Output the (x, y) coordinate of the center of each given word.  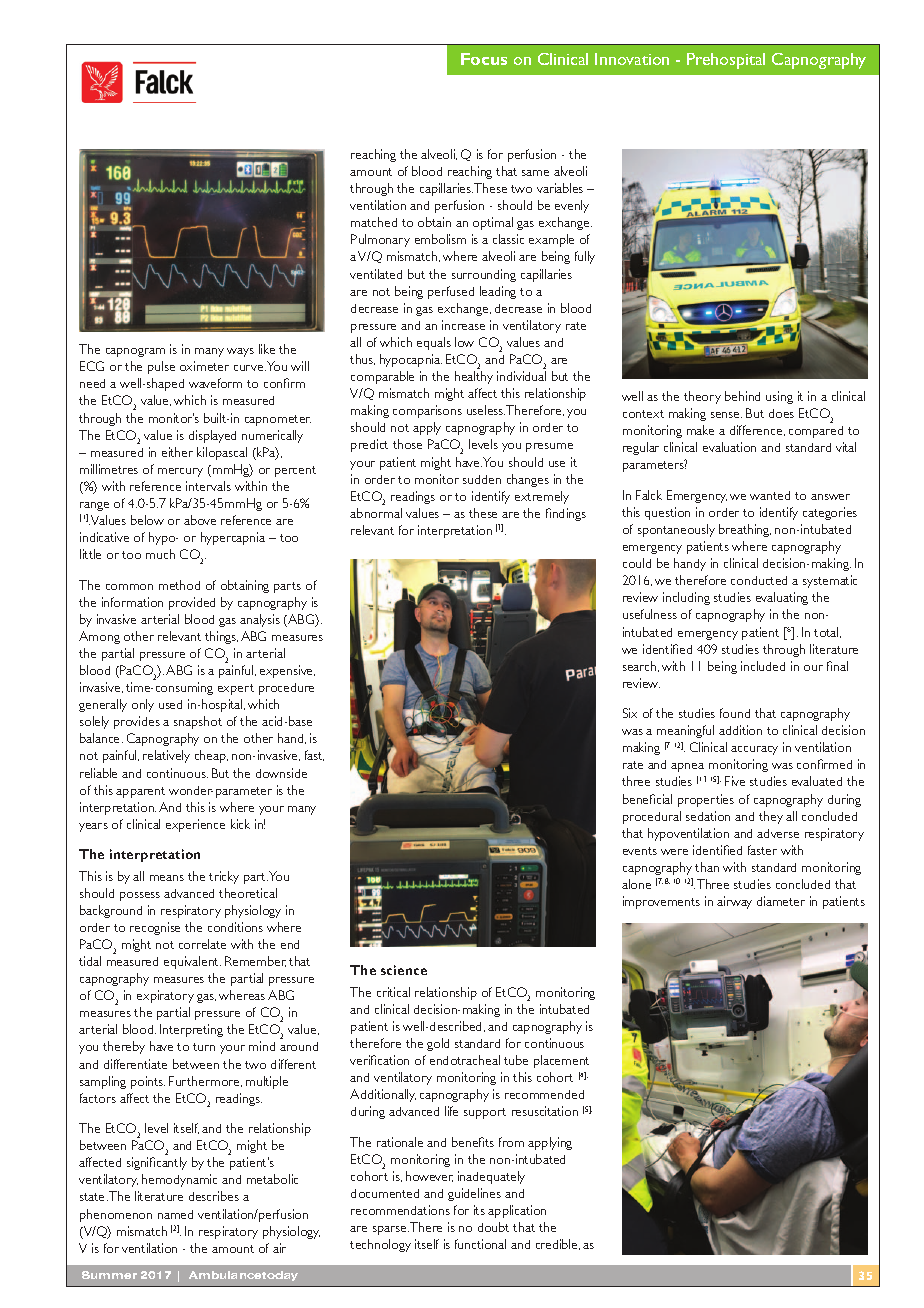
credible (558, 1244)
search (641, 666)
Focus (484, 59)
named (175, 1214)
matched (374, 222)
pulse (161, 367)
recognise (155, 928)
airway (734, 902)
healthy (474, 377)
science (404, 970)
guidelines (474, 1194)
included (763, 666)
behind (742, 396)
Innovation (632, 59)
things (221, 637)
